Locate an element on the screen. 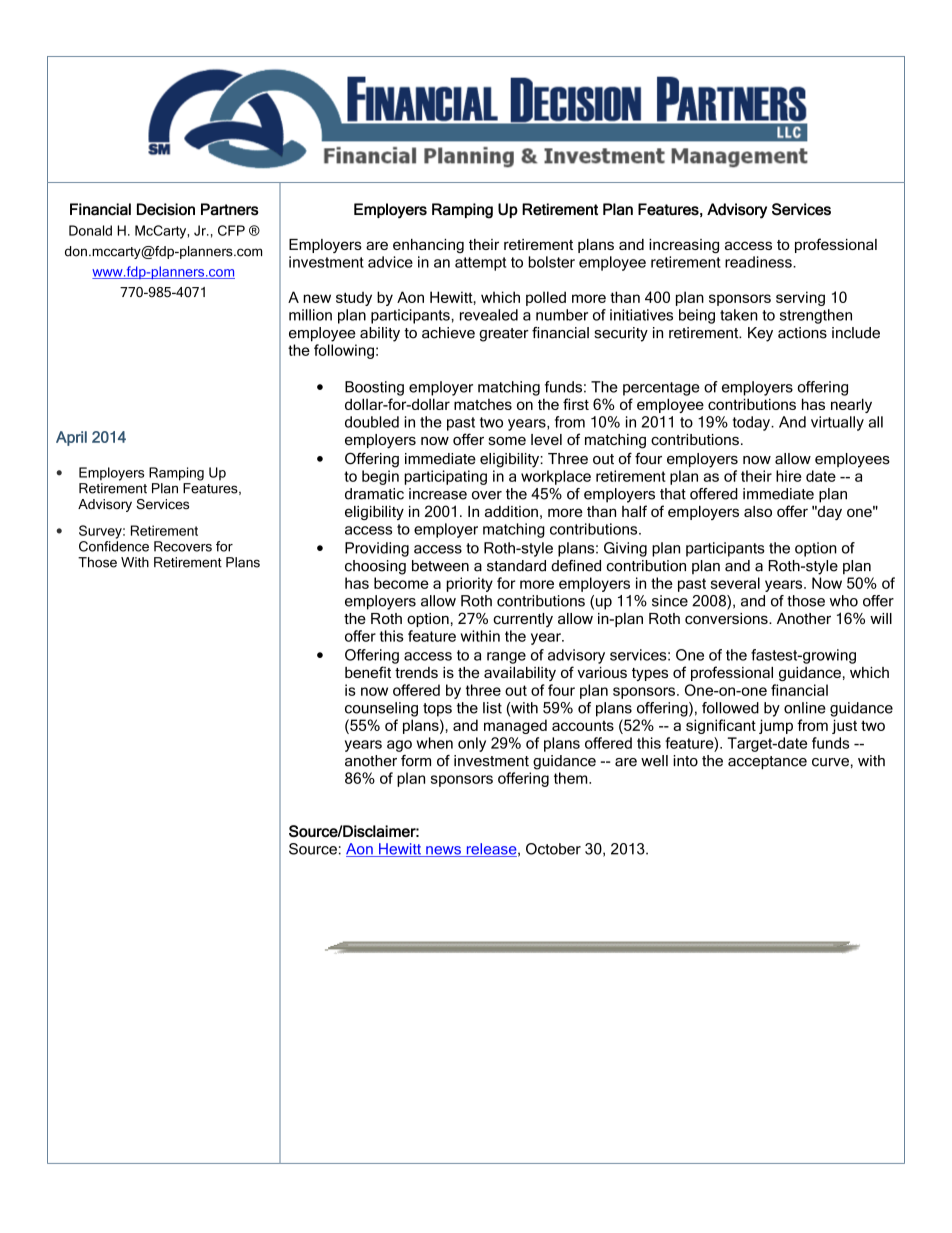  matches is located at coordinates (483, 404).
